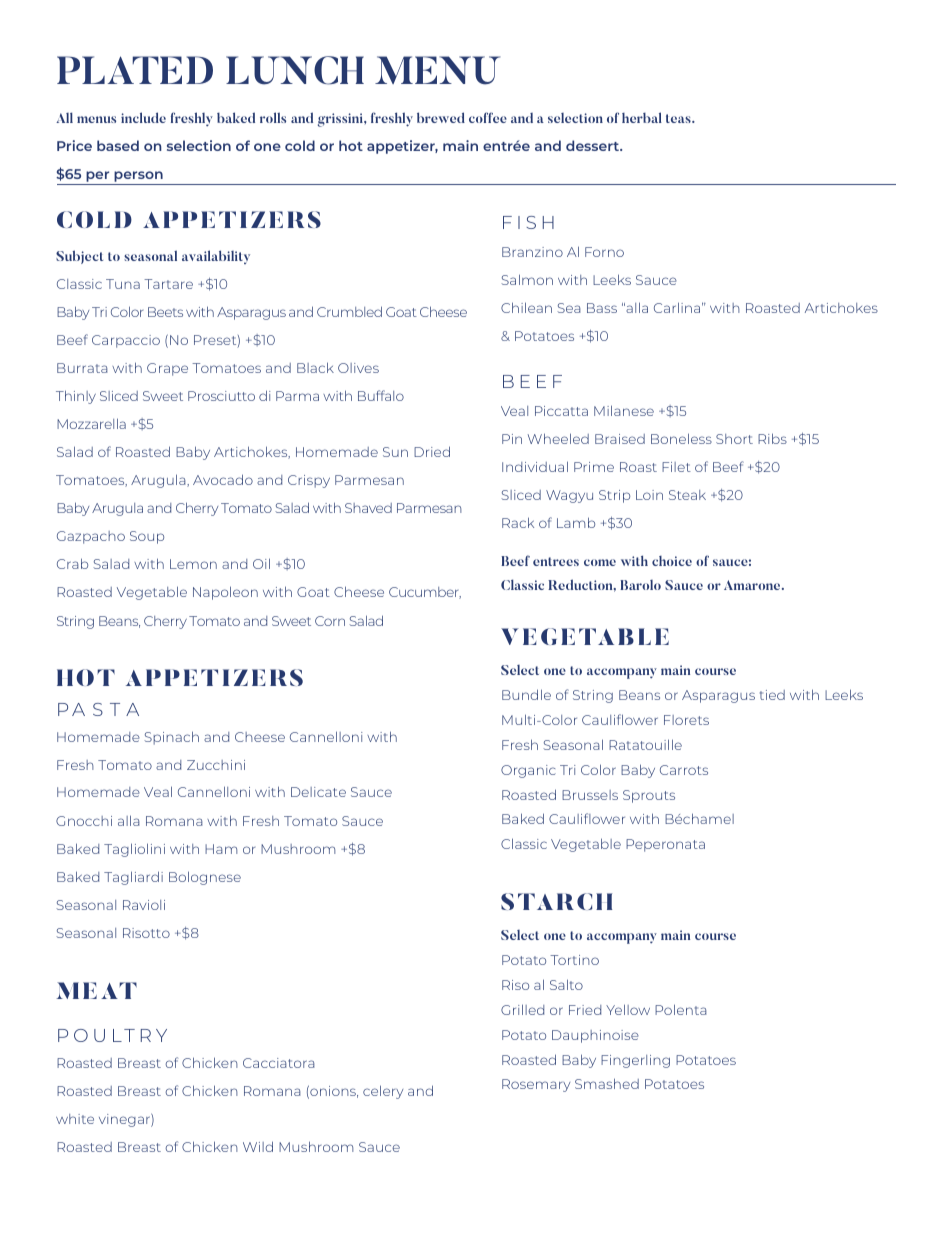 The width and height of the screenshot is (952, 1233). Describe the element at coordinates (167, 369) in the screenshot. I see `Grape` at that location.
